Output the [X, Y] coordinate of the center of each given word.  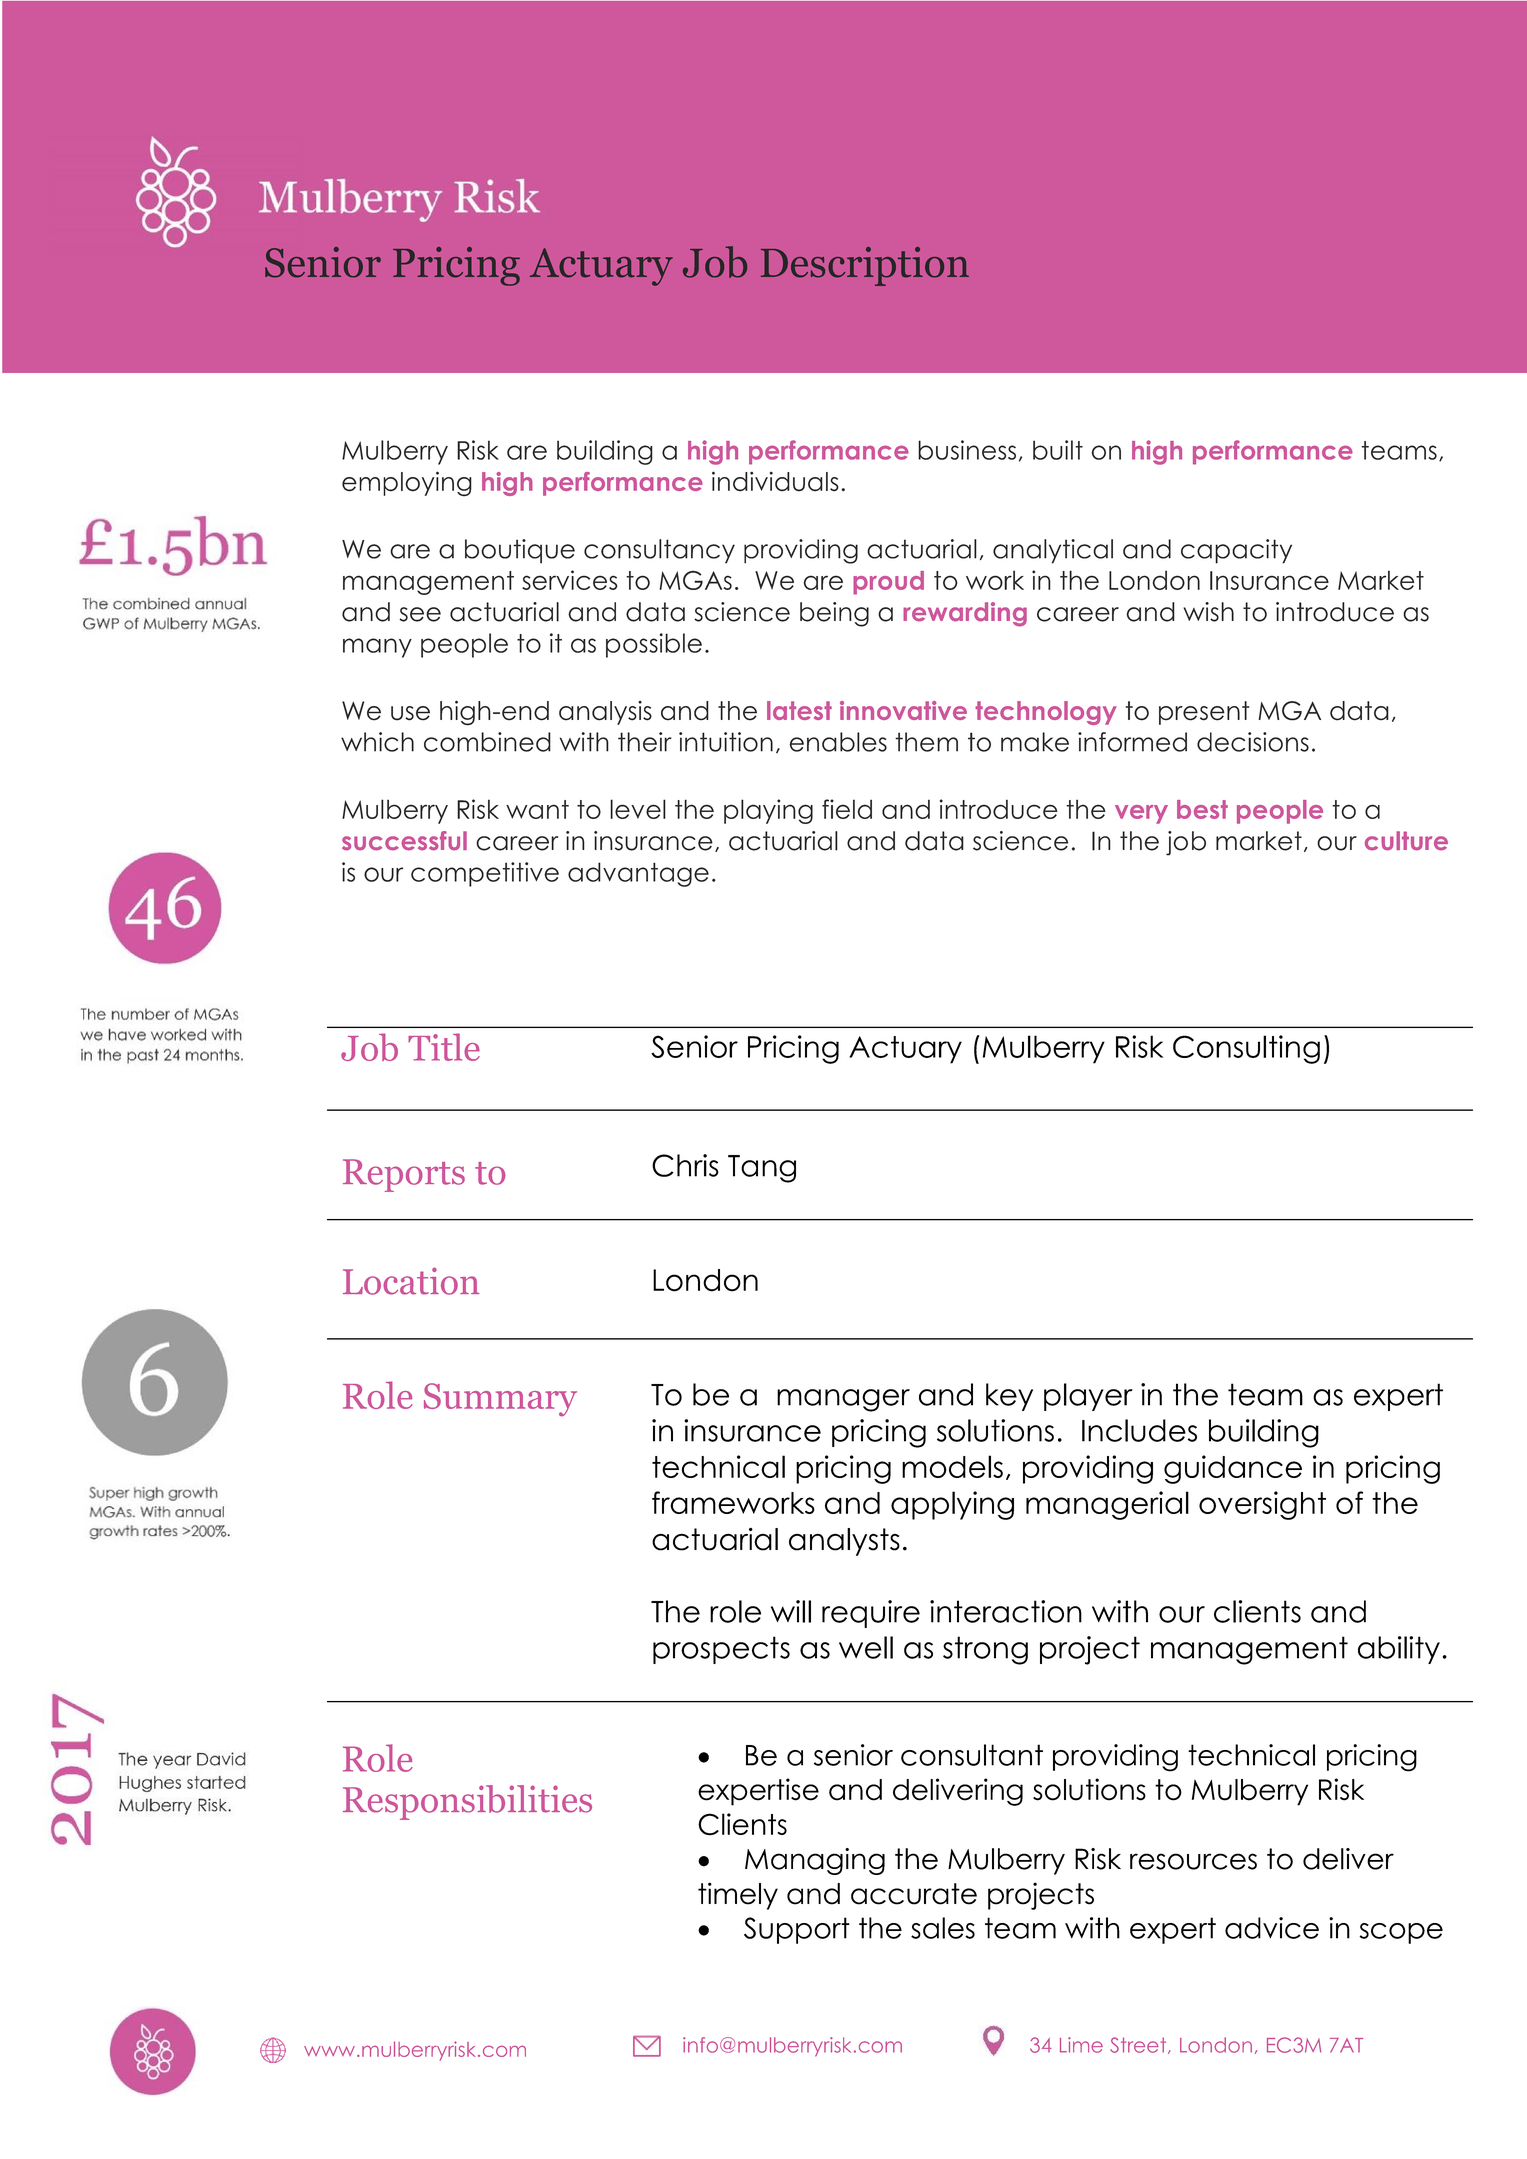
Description [865, 266]
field [847, 809]
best [1202, 809]
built [1058, 450]
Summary [500, 1400]
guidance [1233, 1469]
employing [407, 484]
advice [1272, 1928]
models [952, 1466]
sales [943, 1928]
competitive [485, 874]
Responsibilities [467, 1802]
